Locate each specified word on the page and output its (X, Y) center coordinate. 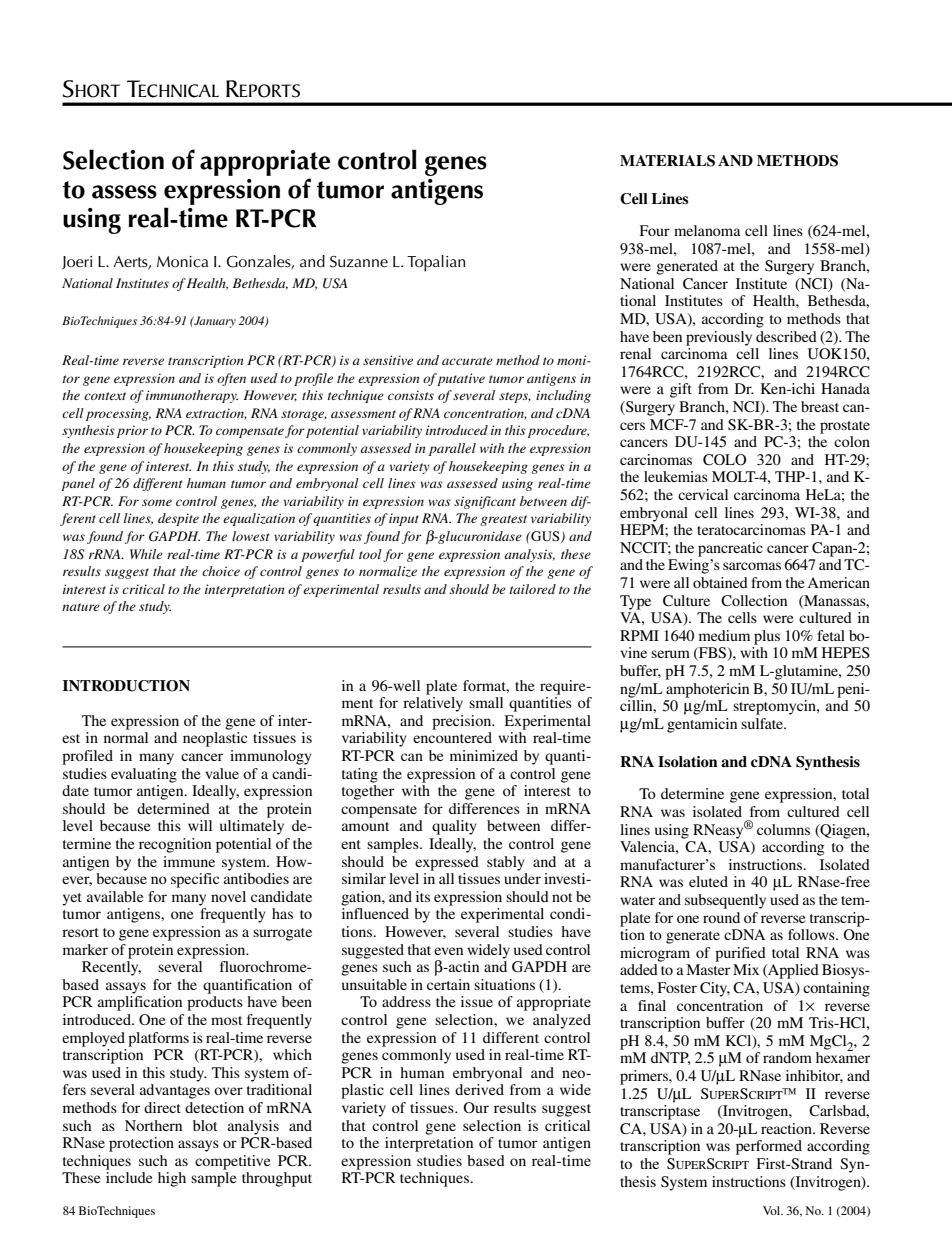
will (200, 825)
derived (479, 1089)
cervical (703, 494)
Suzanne (359, 262)
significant (485, 502)
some (157, 502)
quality (454, 827)
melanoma (707, 230)
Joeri (77, 263)
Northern (153, 1125)
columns (783, 829)
